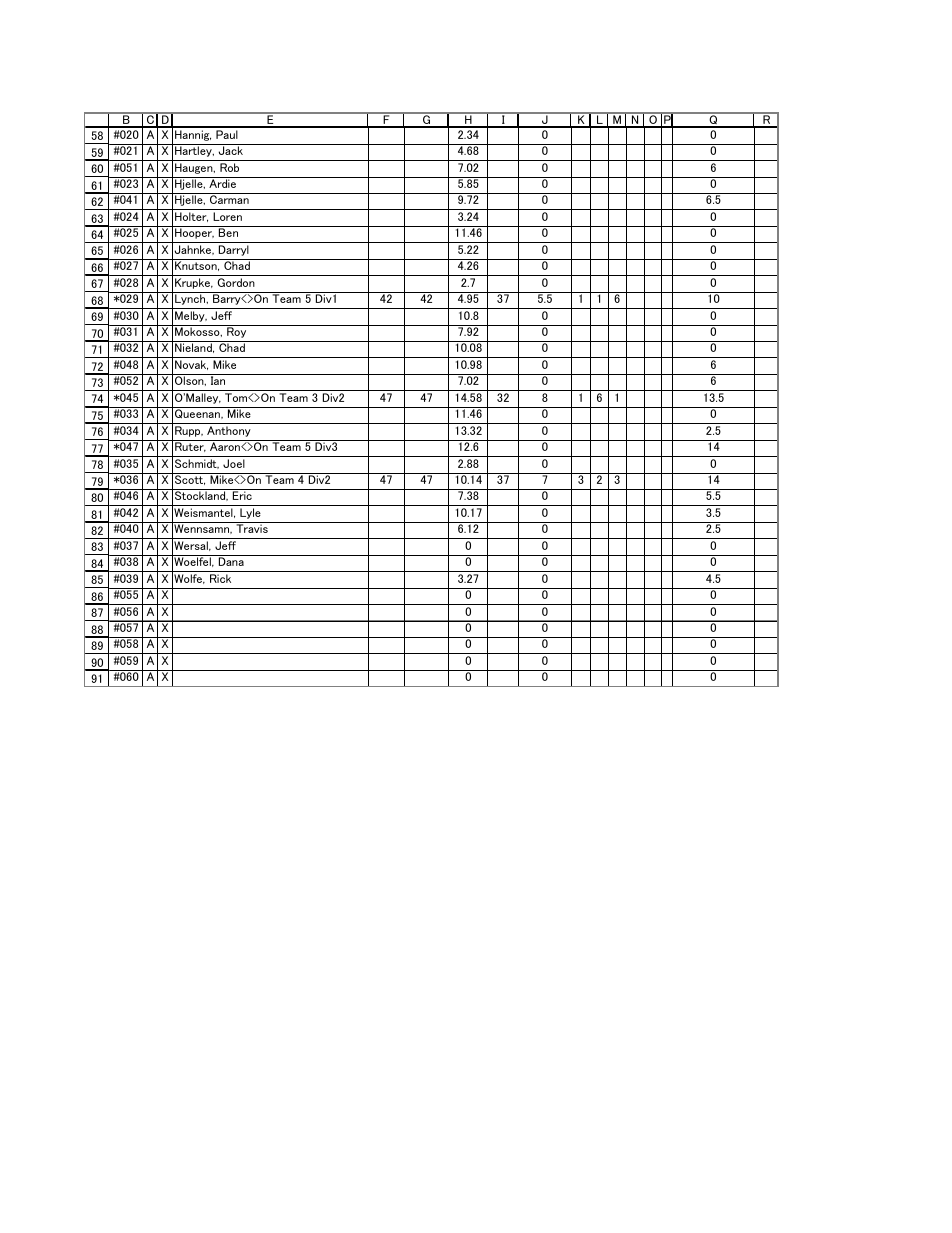 The image size is (952, 1233). I want to click on Schmidt, so click(197, 464).
